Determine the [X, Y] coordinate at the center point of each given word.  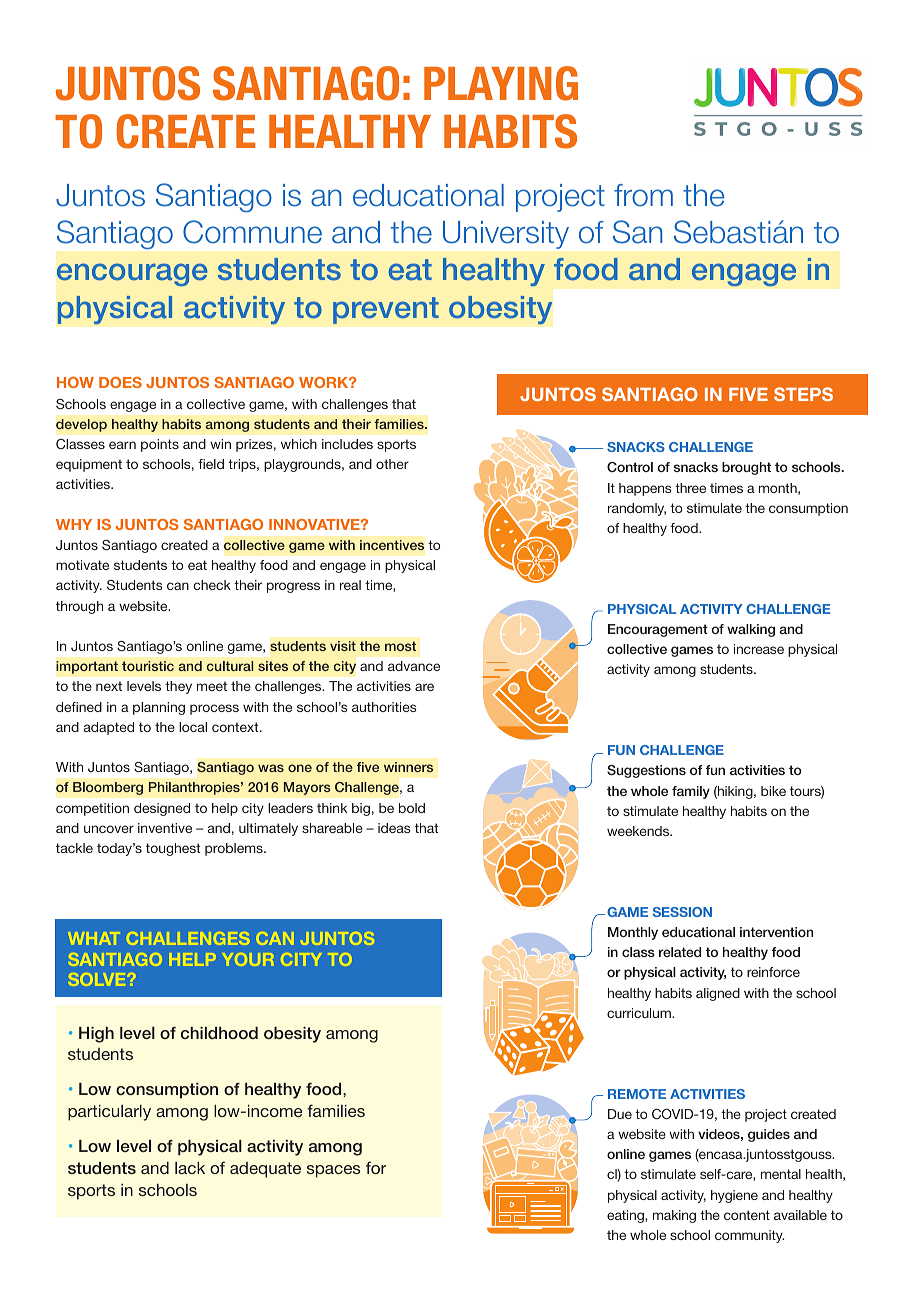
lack [190, 1168]
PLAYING [501, 83]
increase [759, 649]
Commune [252, 232]
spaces [333, 1171]
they [178, 687]
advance [414, 666]
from [643, 195]
